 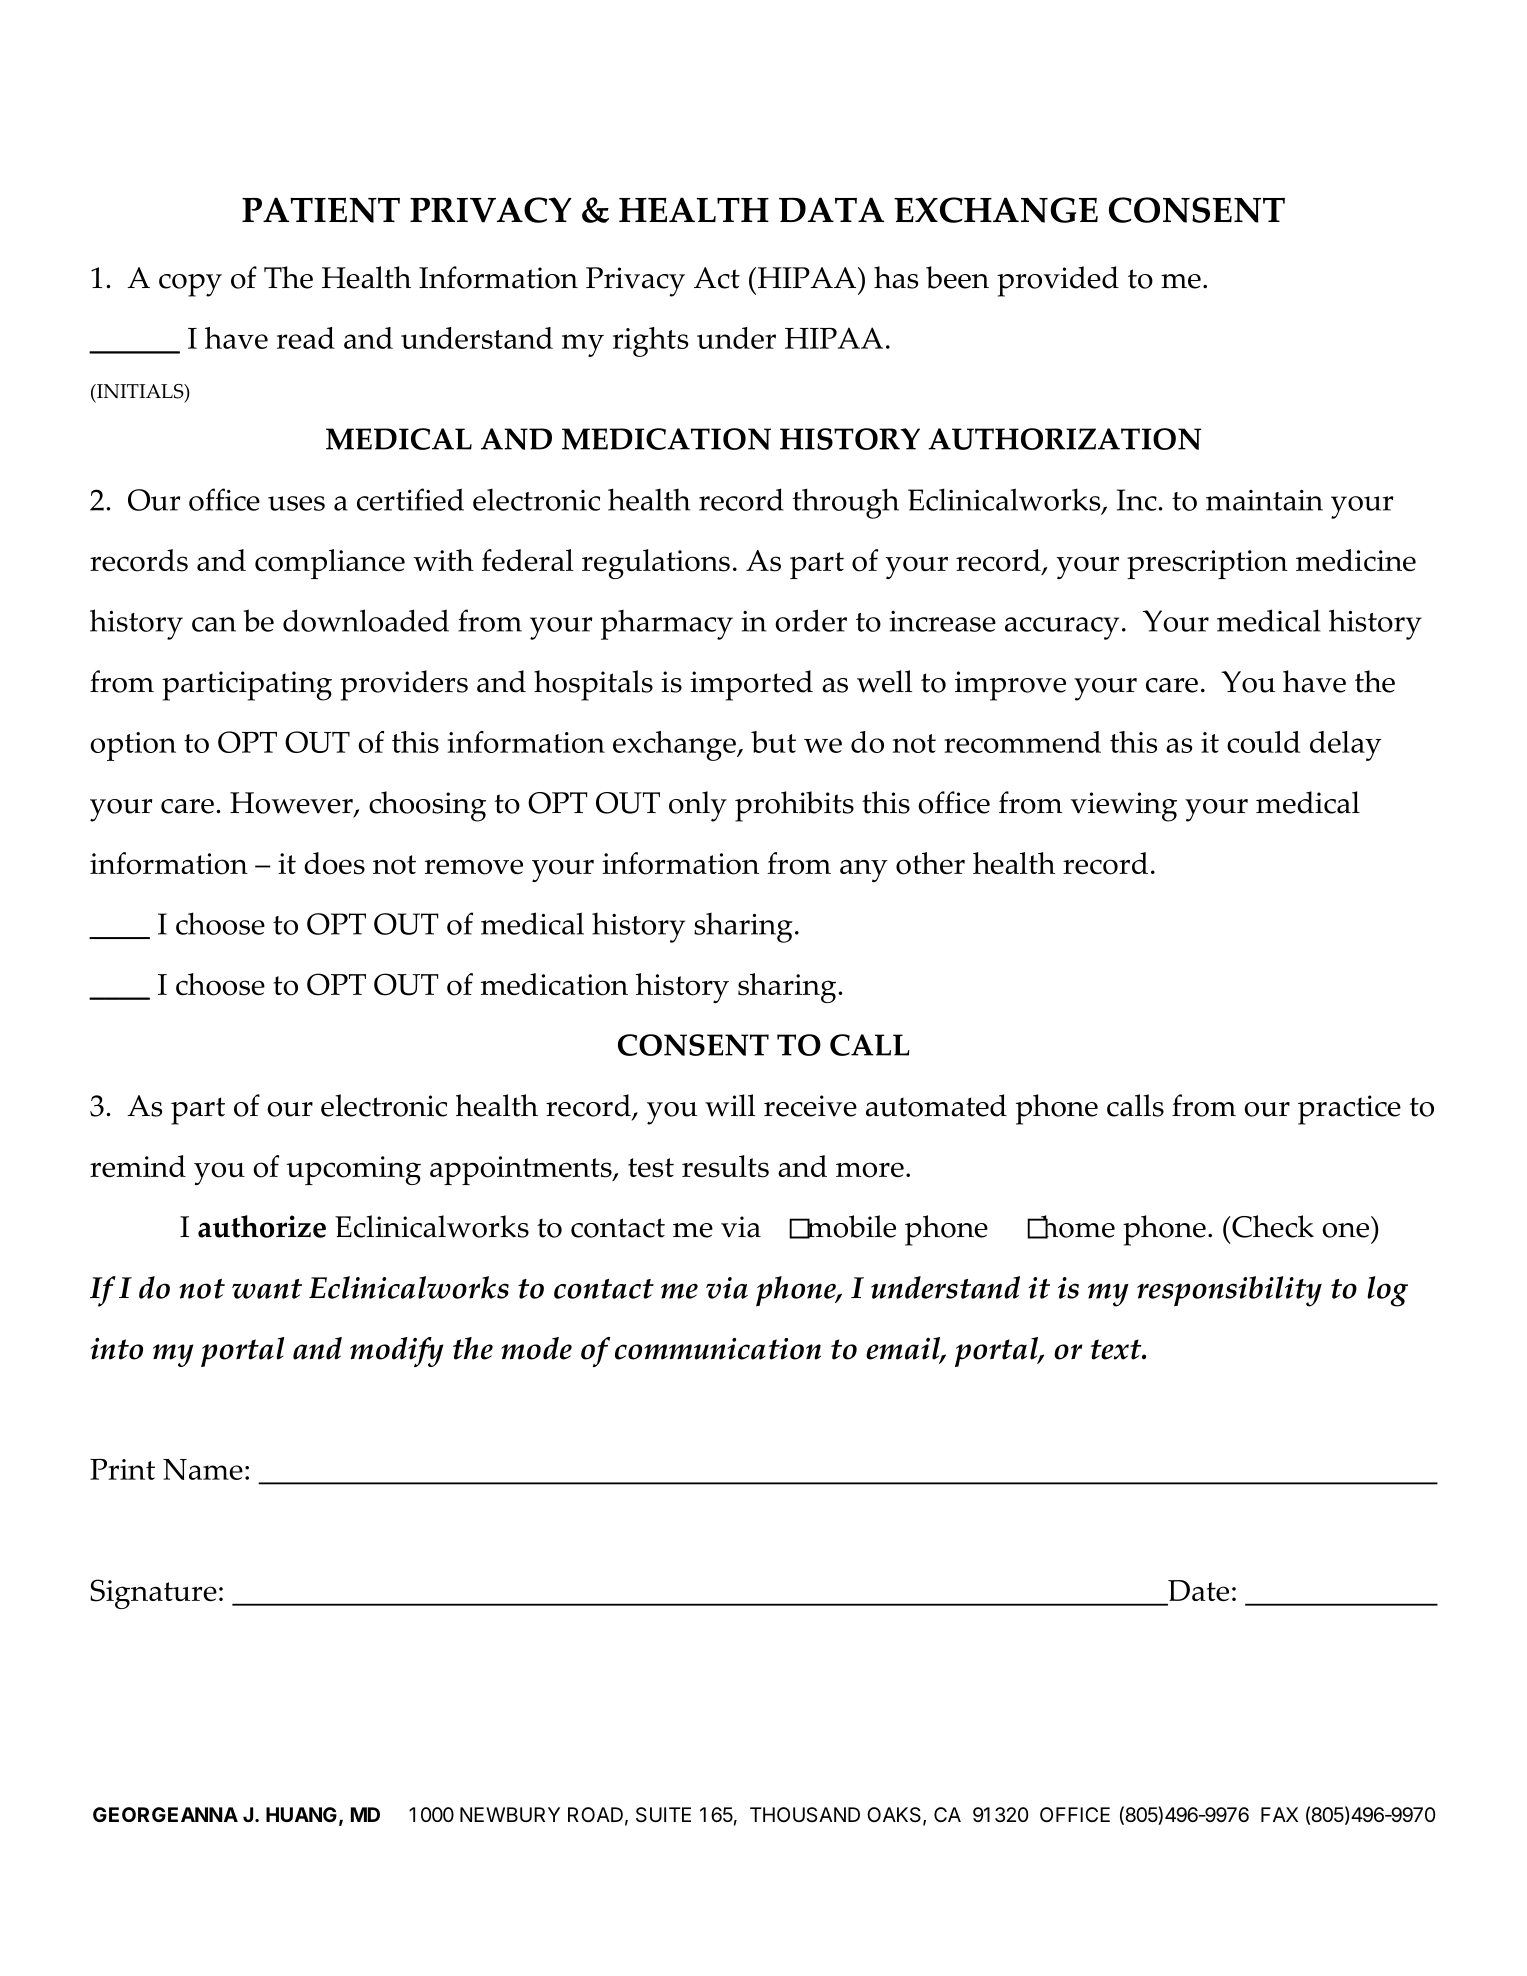 What do you see at coordinates (805, 1814) in the screenshot?
I see `THOUSAND` at bounding box center [805, 1814].
